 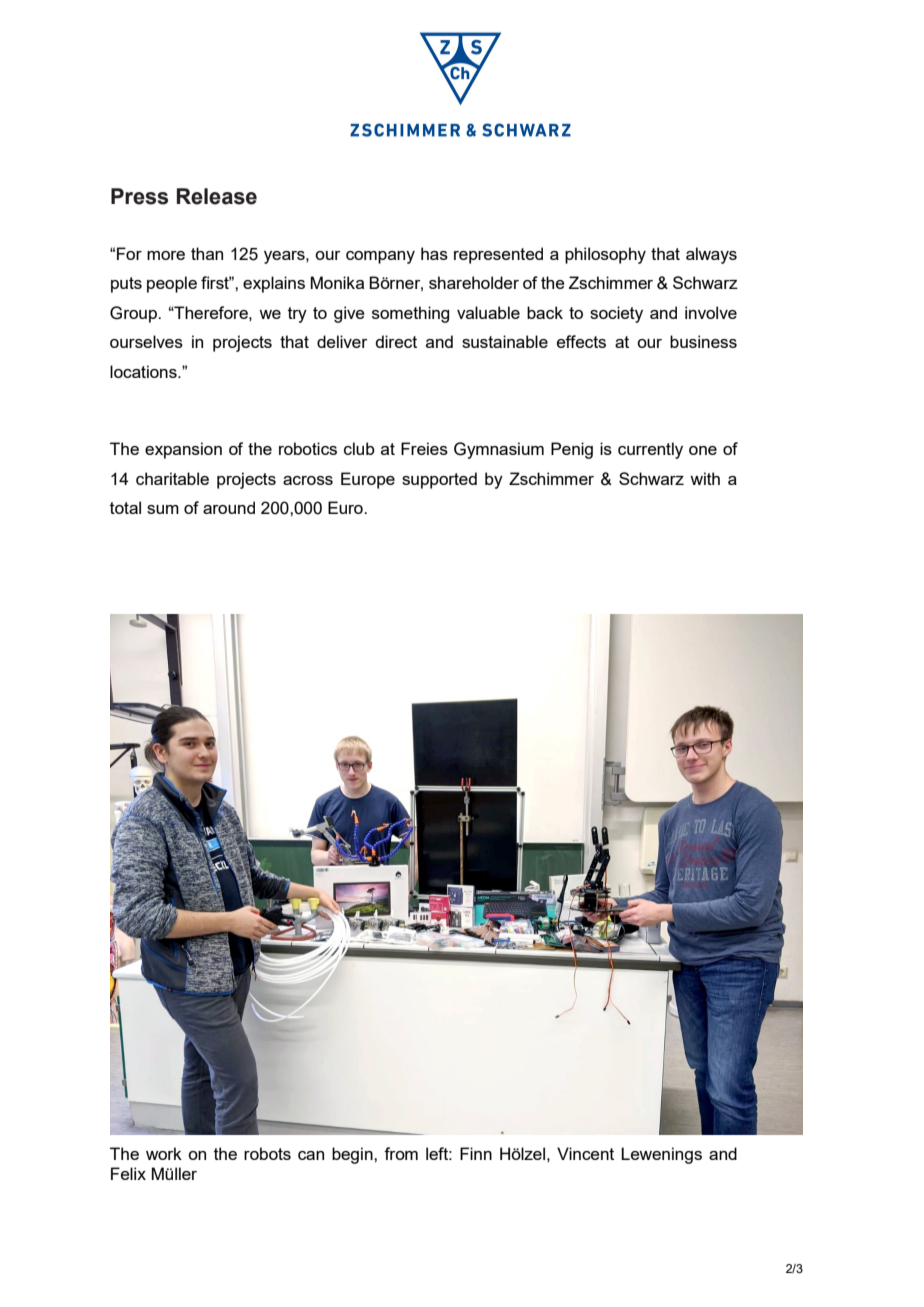 I want to click on robots, so click(x=267, y=1153).
